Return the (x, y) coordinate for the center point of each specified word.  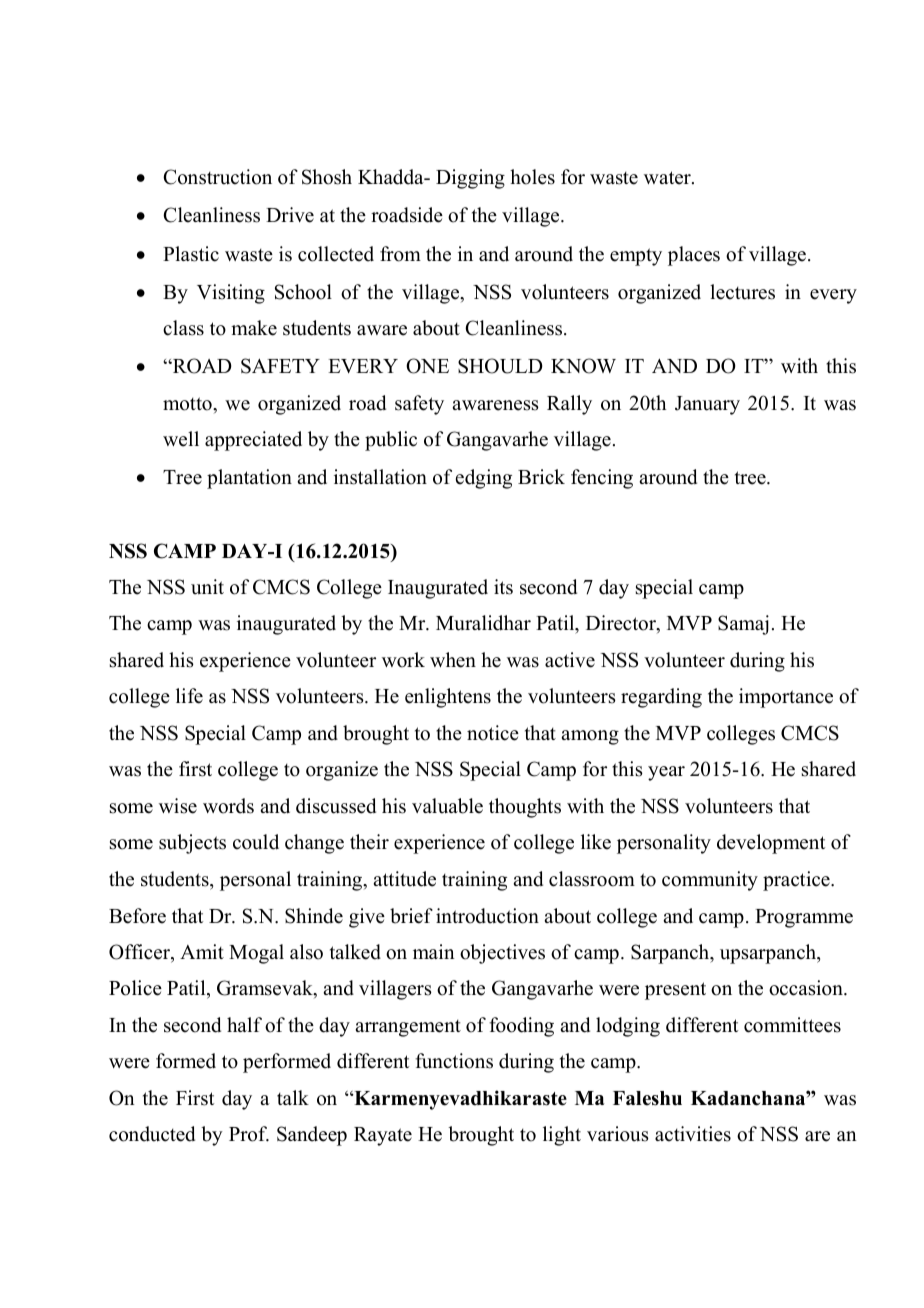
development (771, 844)
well (181, 439)
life (189, 696)
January (707, 405)
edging (484, 479)
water (668, 178)
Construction (217, 177)
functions (454, 1061)
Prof (249, 1134)
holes (532, 177)
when (453, 660)
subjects (192, 844)
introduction (487, 916)
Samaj (743, 625)
